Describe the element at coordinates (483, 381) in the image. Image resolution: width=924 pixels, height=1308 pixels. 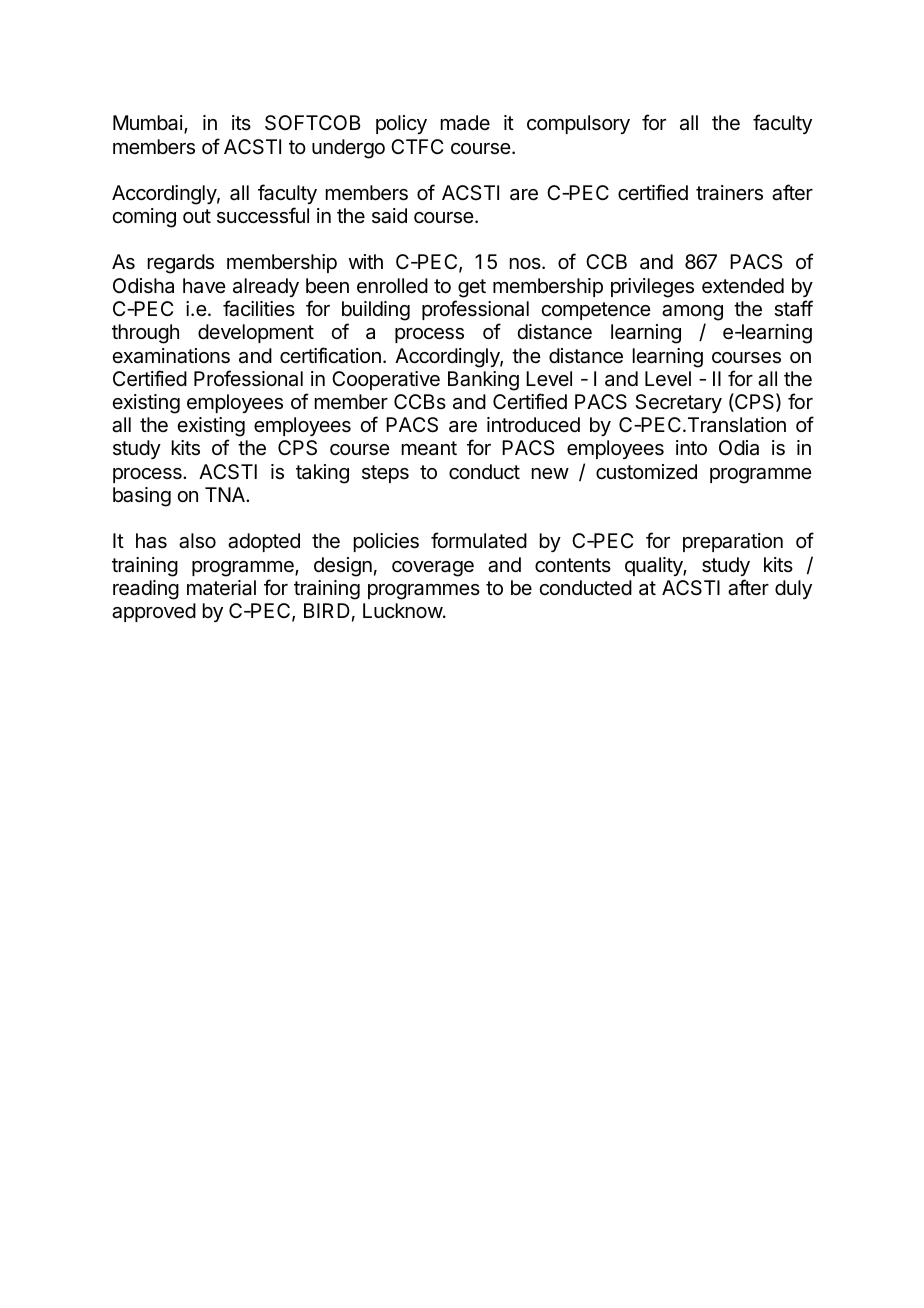
I see `Banking` at that location.
